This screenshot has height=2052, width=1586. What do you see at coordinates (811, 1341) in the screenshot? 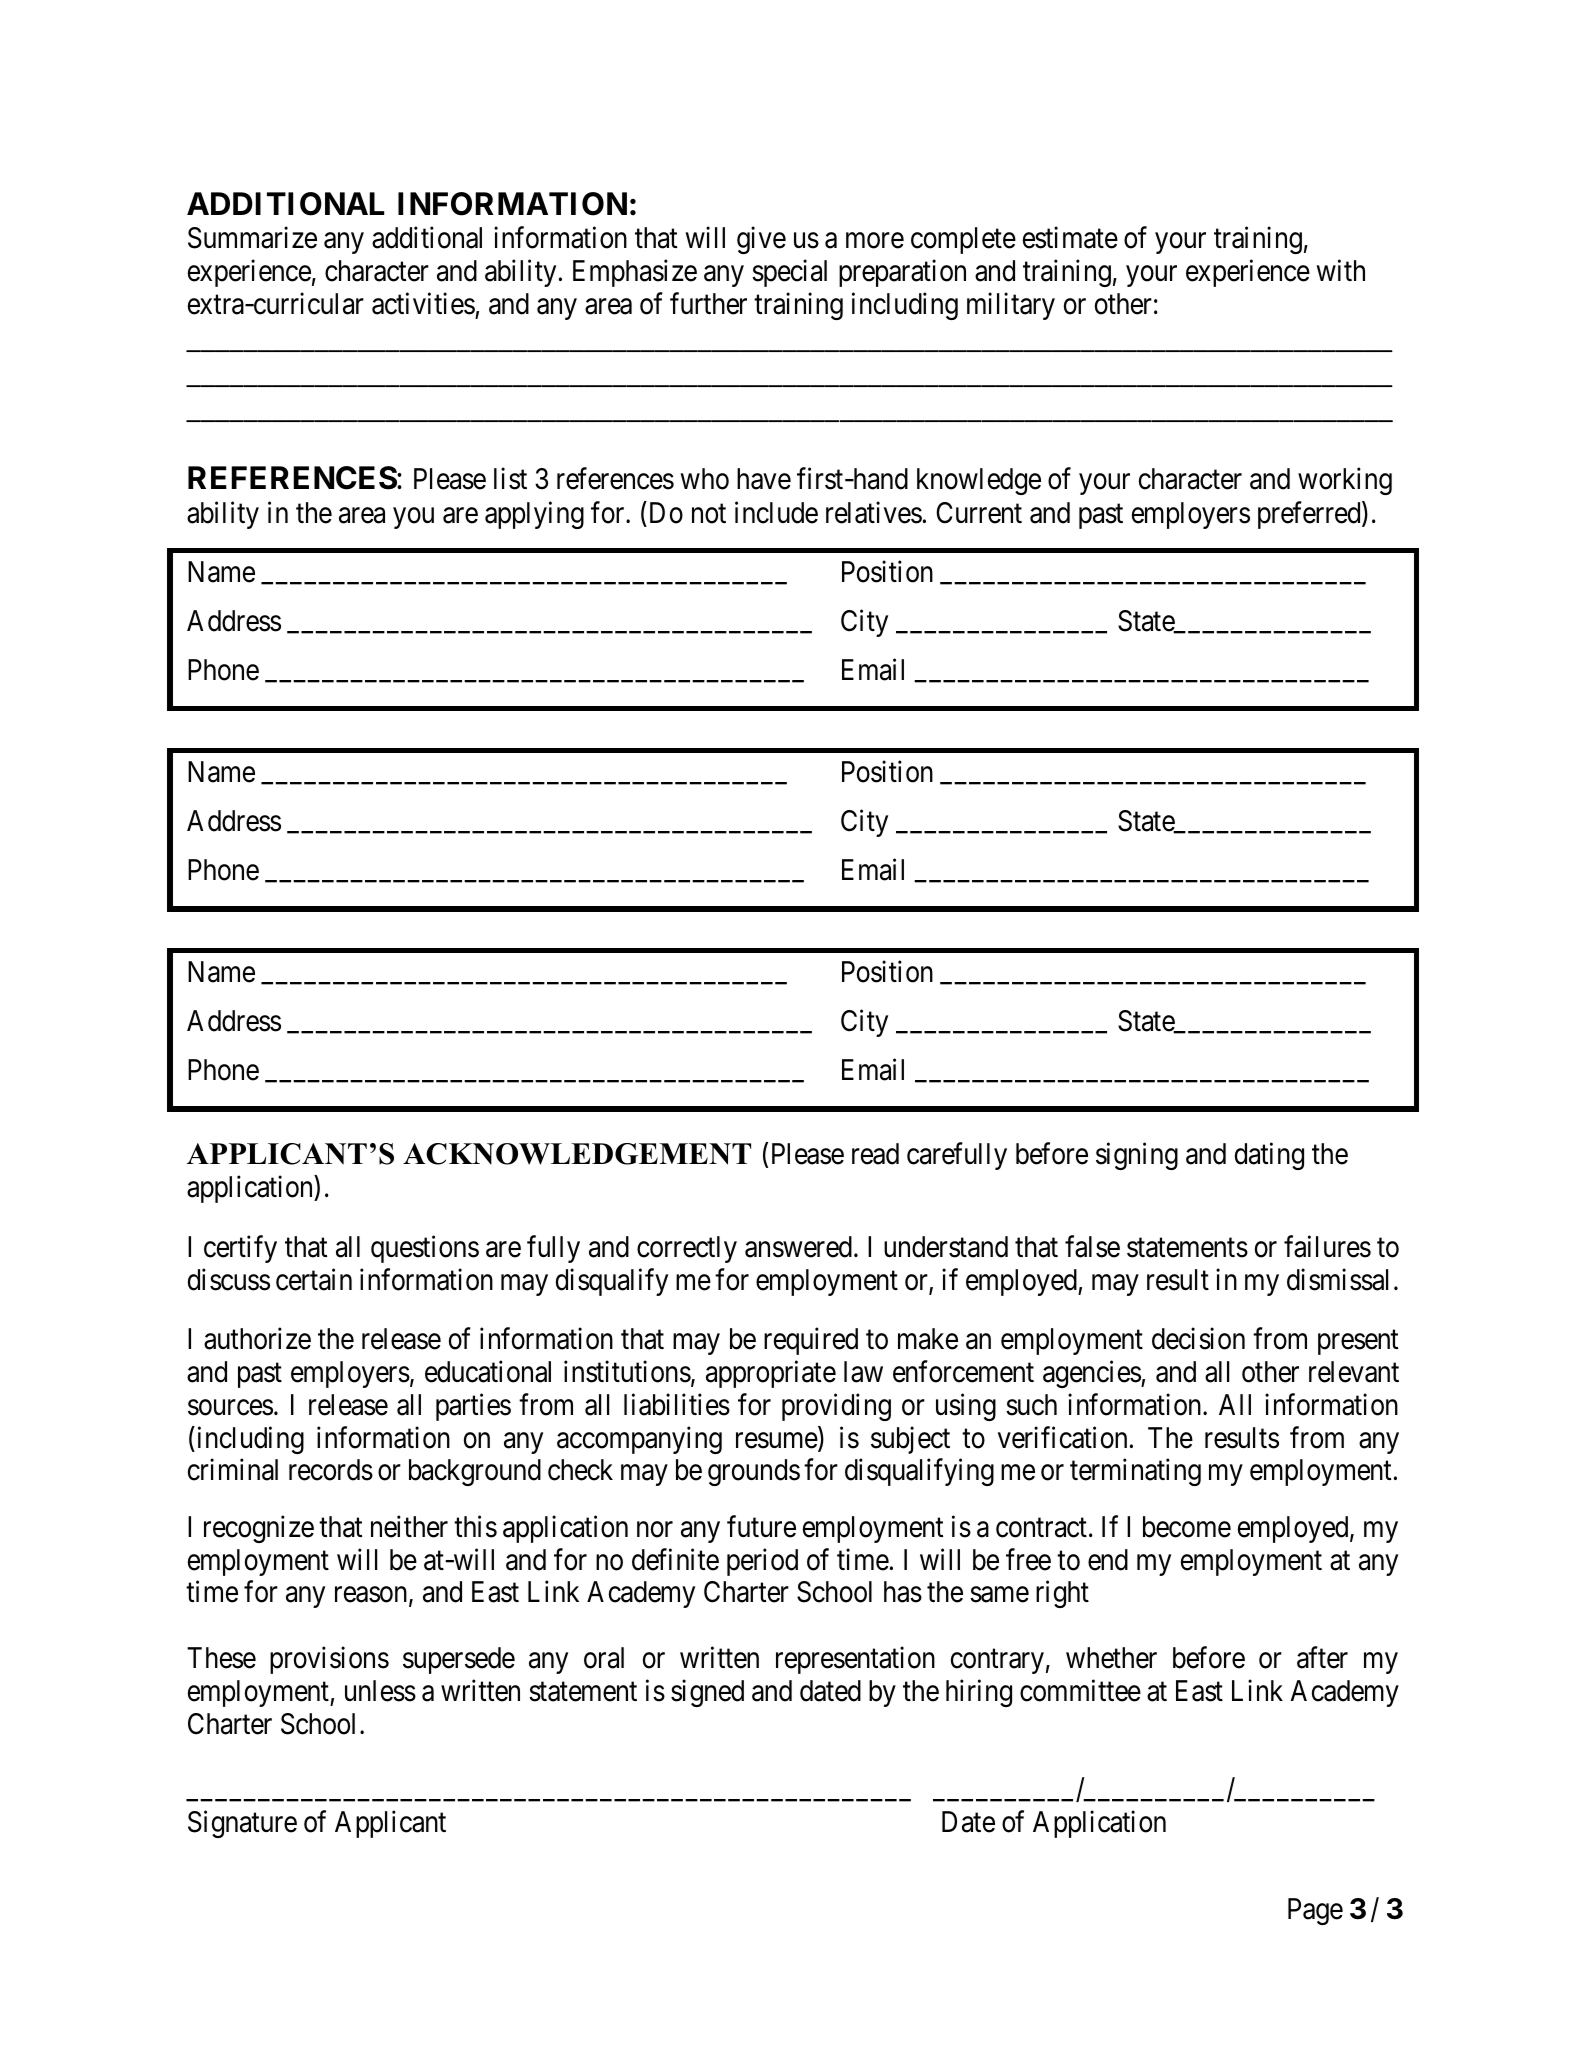
I see `required` at bounding box center [811, 1341].
